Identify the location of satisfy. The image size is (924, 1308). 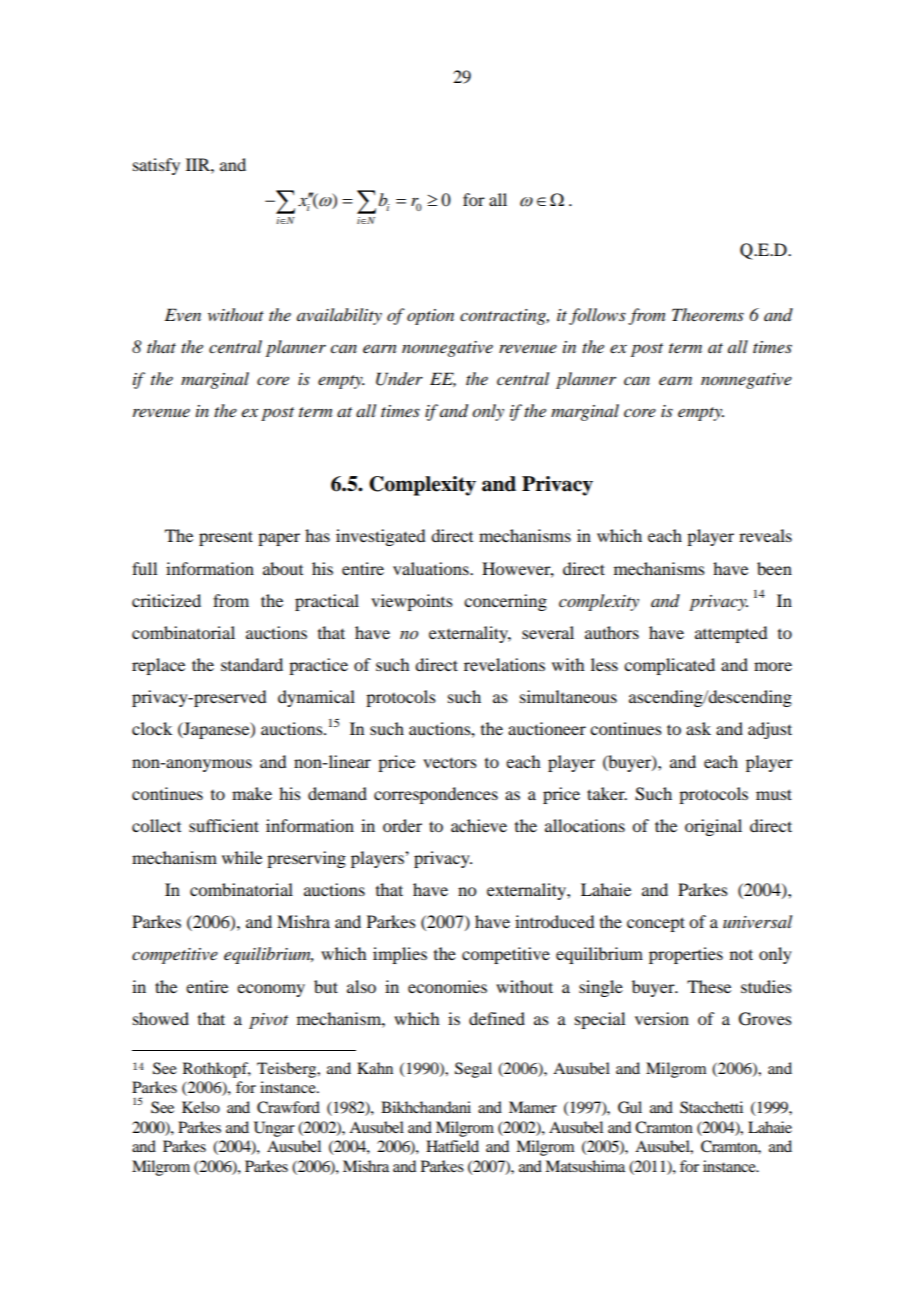
(156, 166).
